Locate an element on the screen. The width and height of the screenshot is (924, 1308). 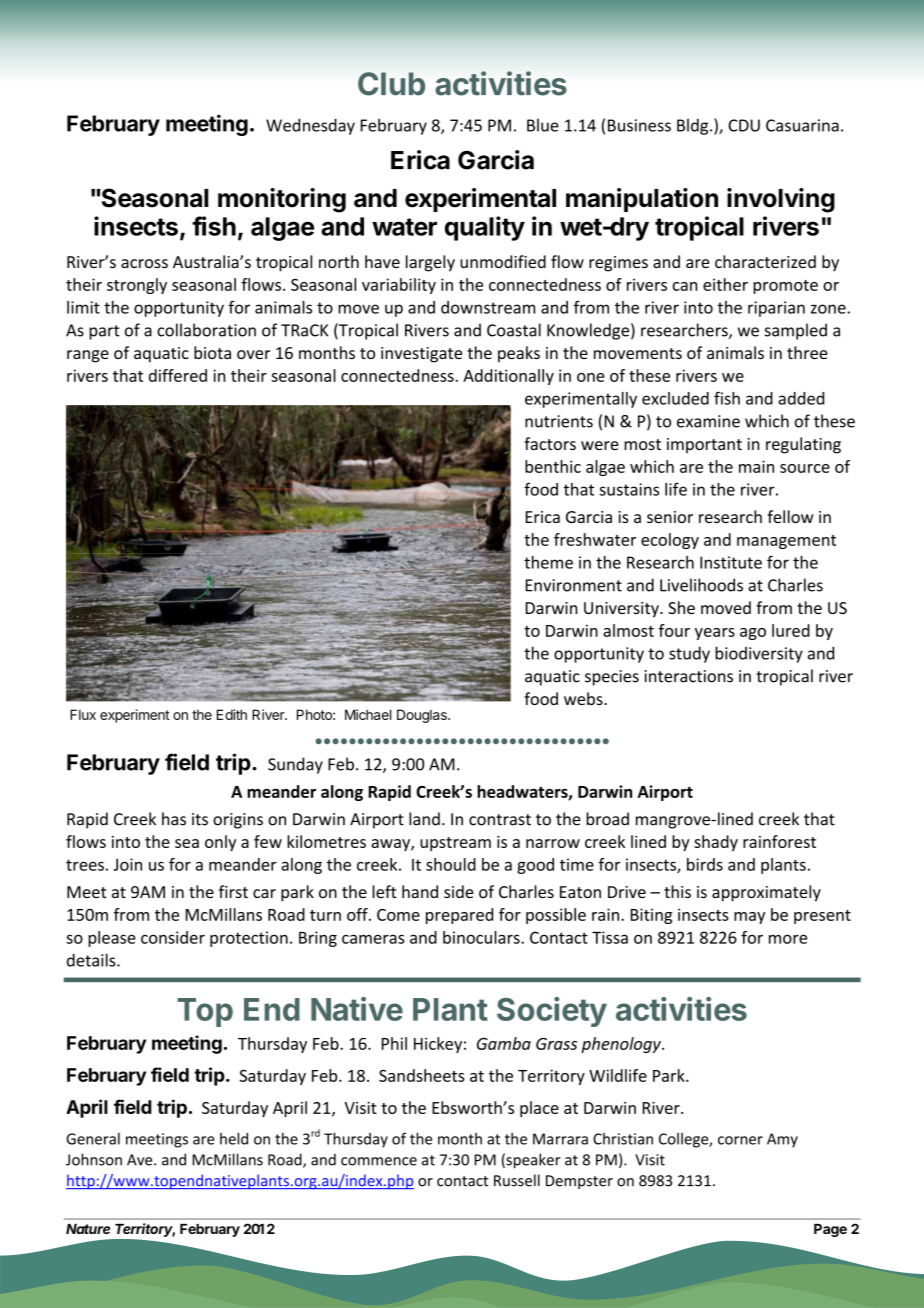
Bldg is located at coordinates (694, 126).
